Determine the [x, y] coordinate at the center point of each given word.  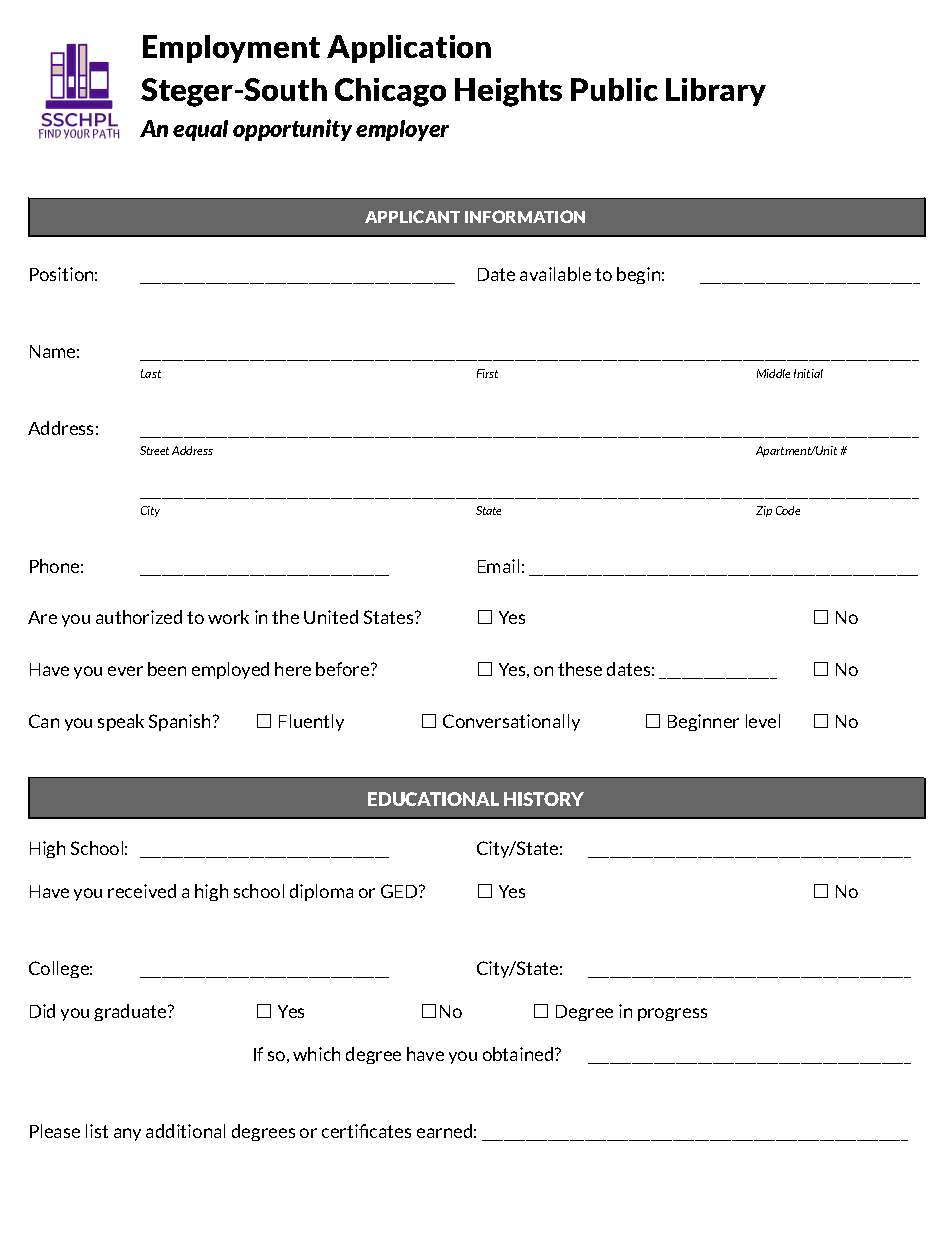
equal [200, 130]
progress [672, 1014]
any [127, 1134]
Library [716, 92]
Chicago [390, 92]
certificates [366, 1131]
